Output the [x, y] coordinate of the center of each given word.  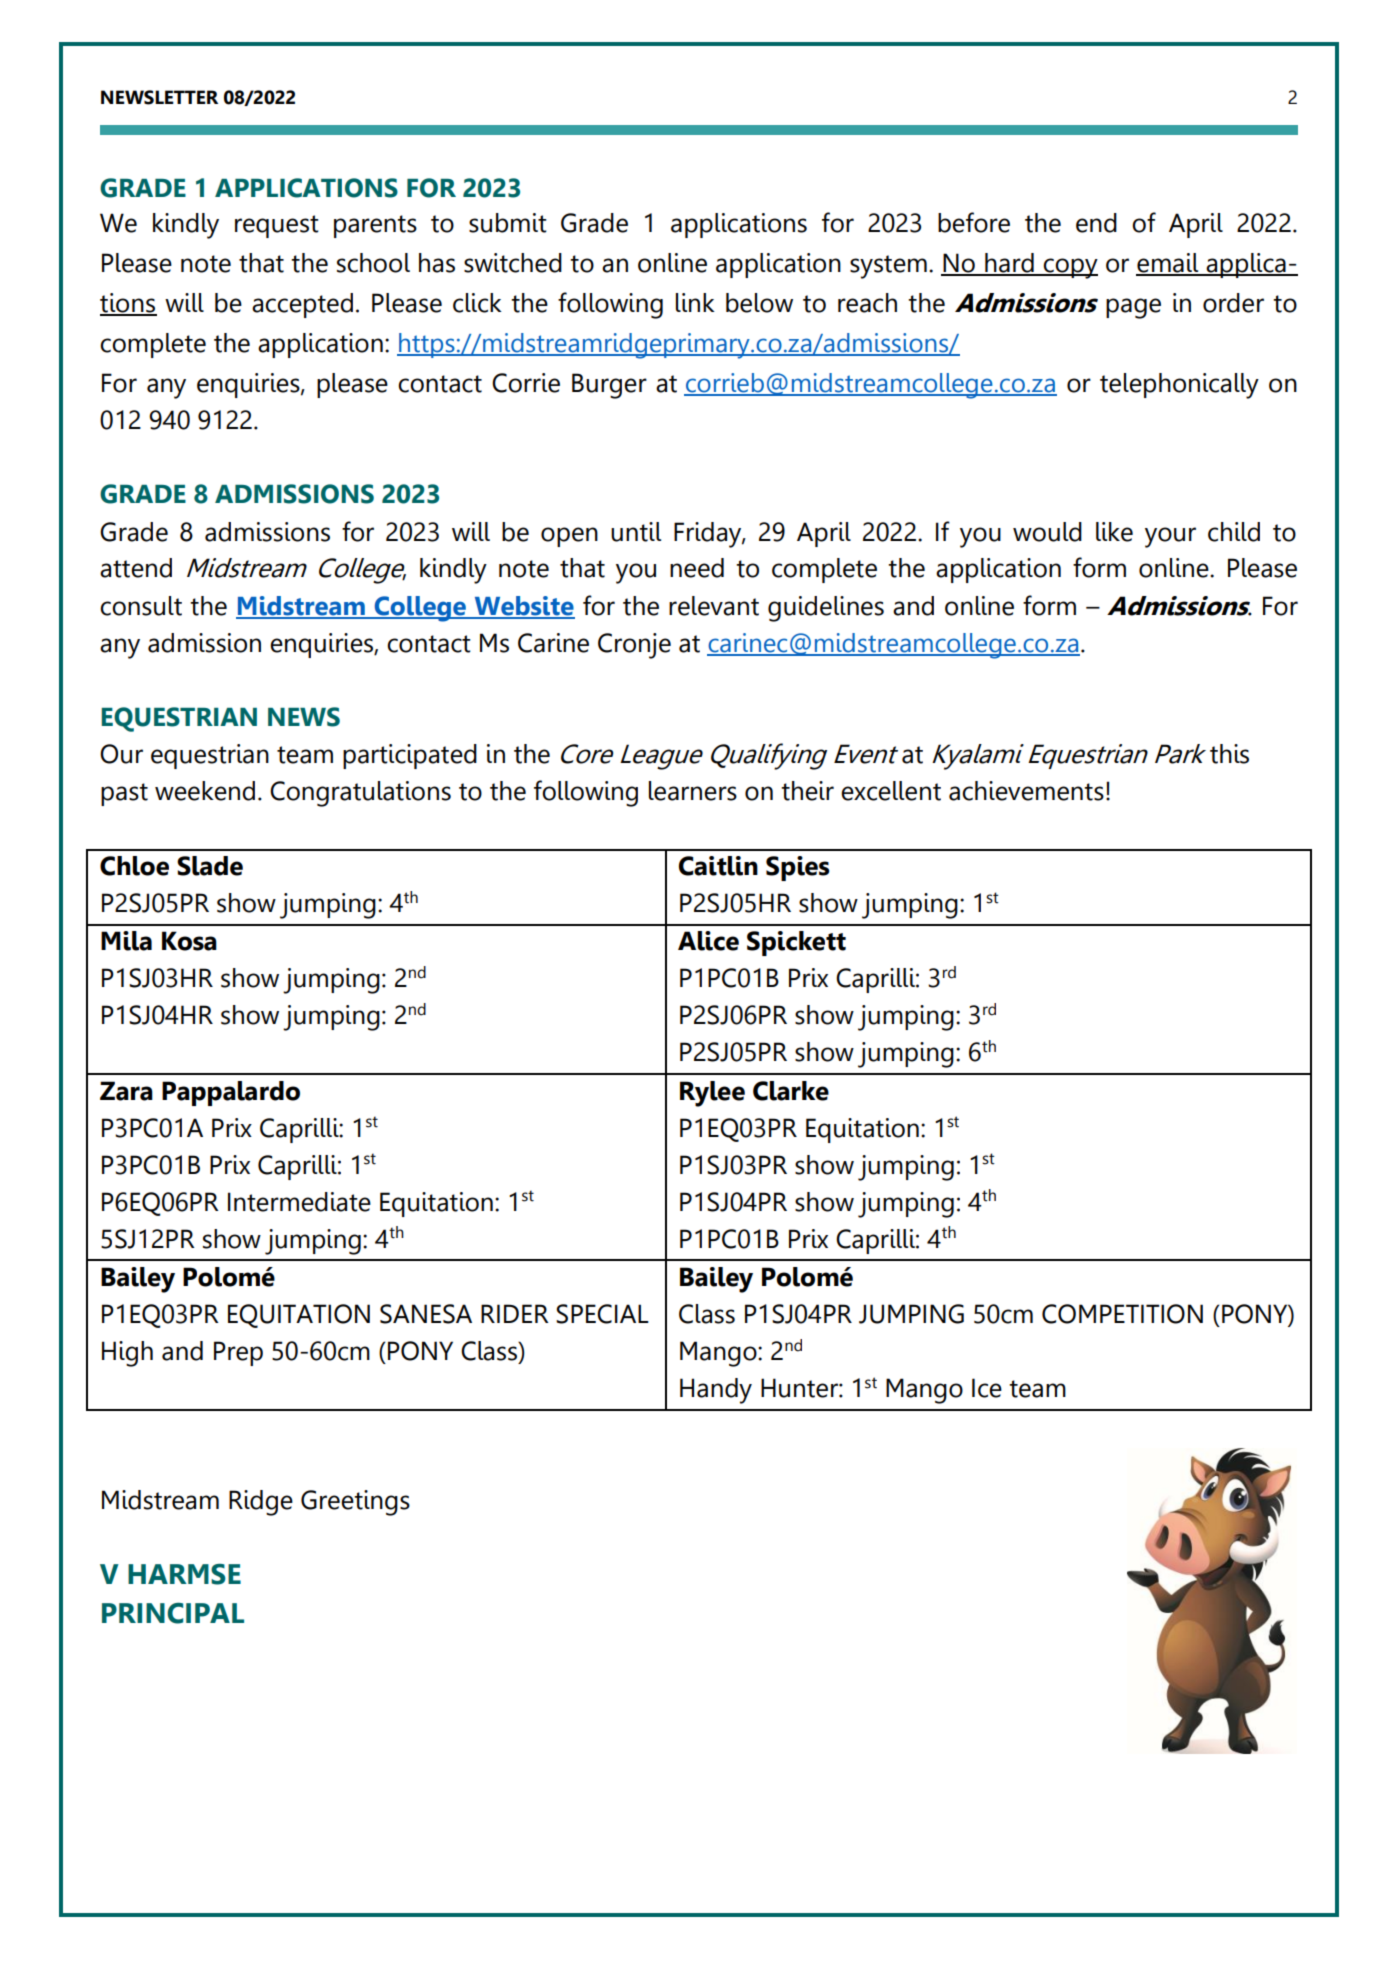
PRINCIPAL [173, 1613]
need [697, 568]
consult [141, 606]
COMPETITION [1122, 1314]
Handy [716, 1391]
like [1114, 532]
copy [1070, 268]
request [277, 226]
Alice [708, 941]
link [695, 302]
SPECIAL [602, 1314]
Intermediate [299, 1202]
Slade [210, 866]
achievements [1026, 791]
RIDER [515, 1313]
